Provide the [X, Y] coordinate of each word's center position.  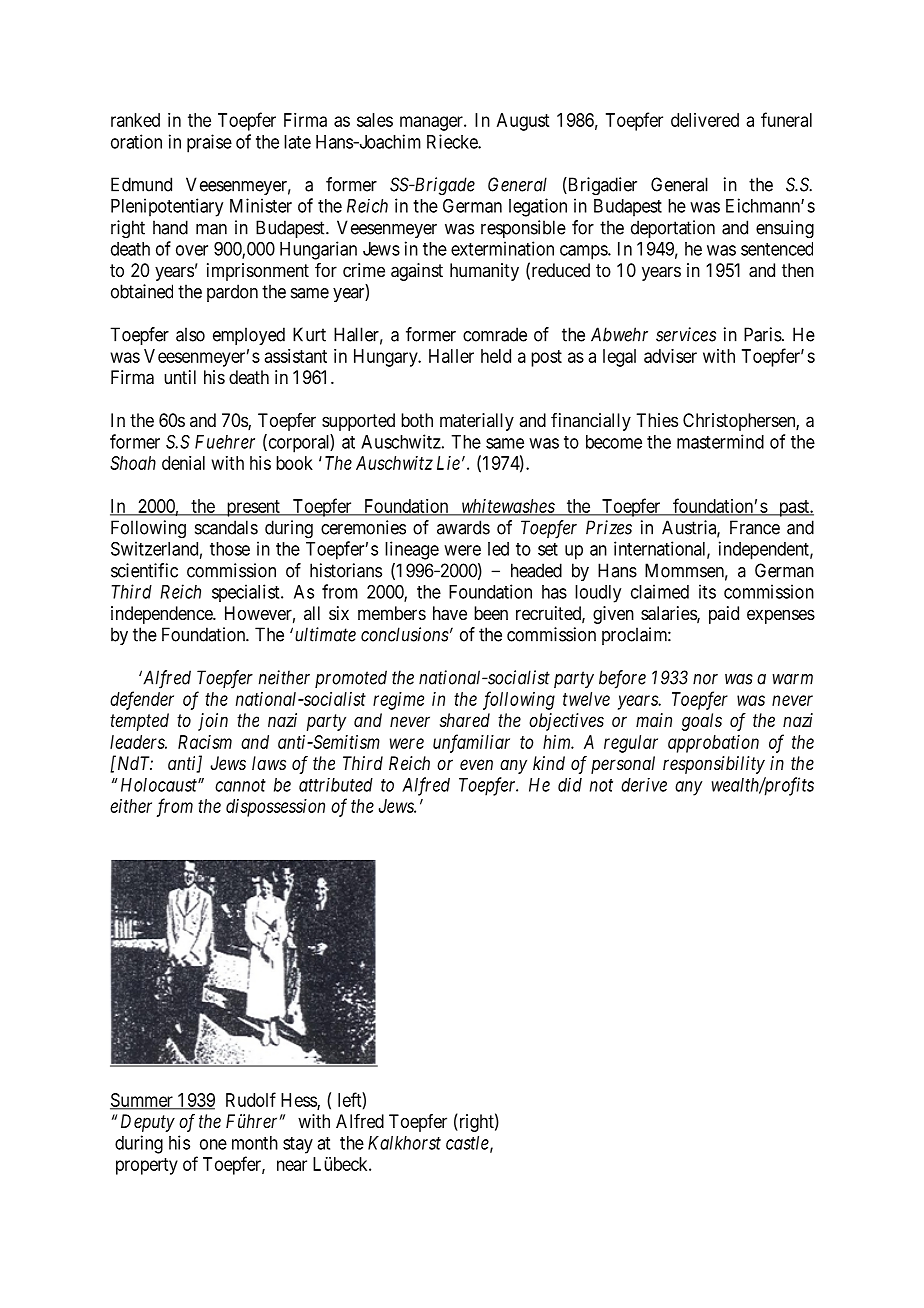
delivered [705, 120]
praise [209, 143]
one [213, 1144]
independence [162, 615]
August [523, 122]
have [450, 613]
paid [724, 615]
